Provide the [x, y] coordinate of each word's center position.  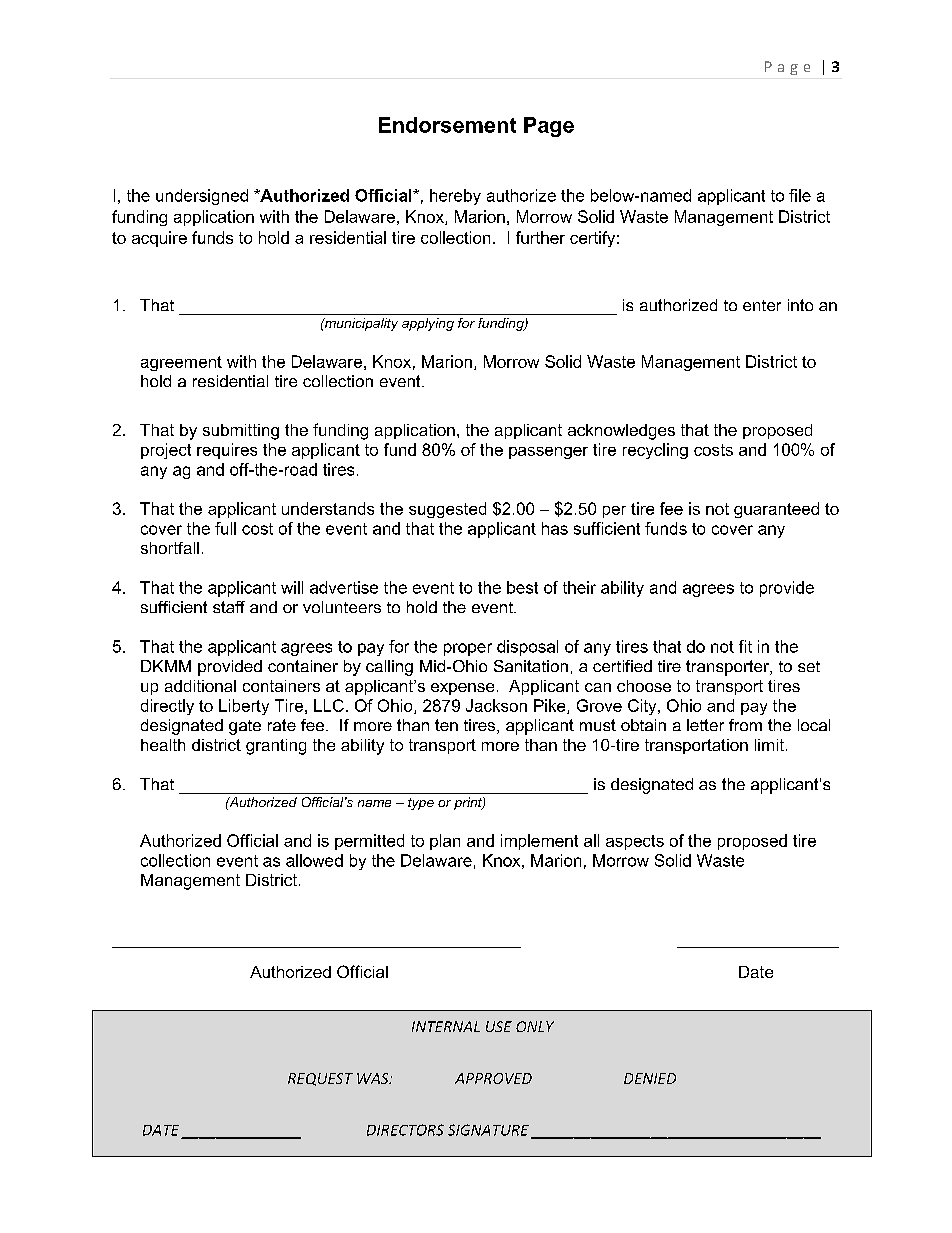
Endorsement [447, 125]
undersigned [202, 197]
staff [229, 607]
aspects [635, 842]
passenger [548, 453]
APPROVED [493, 1078]
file [800, 195]
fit [745, 646]
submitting [241, 432]
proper [468, 649]
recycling [655, 451]
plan [445, 842]
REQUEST [320, 1079]
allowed [314, 860]
